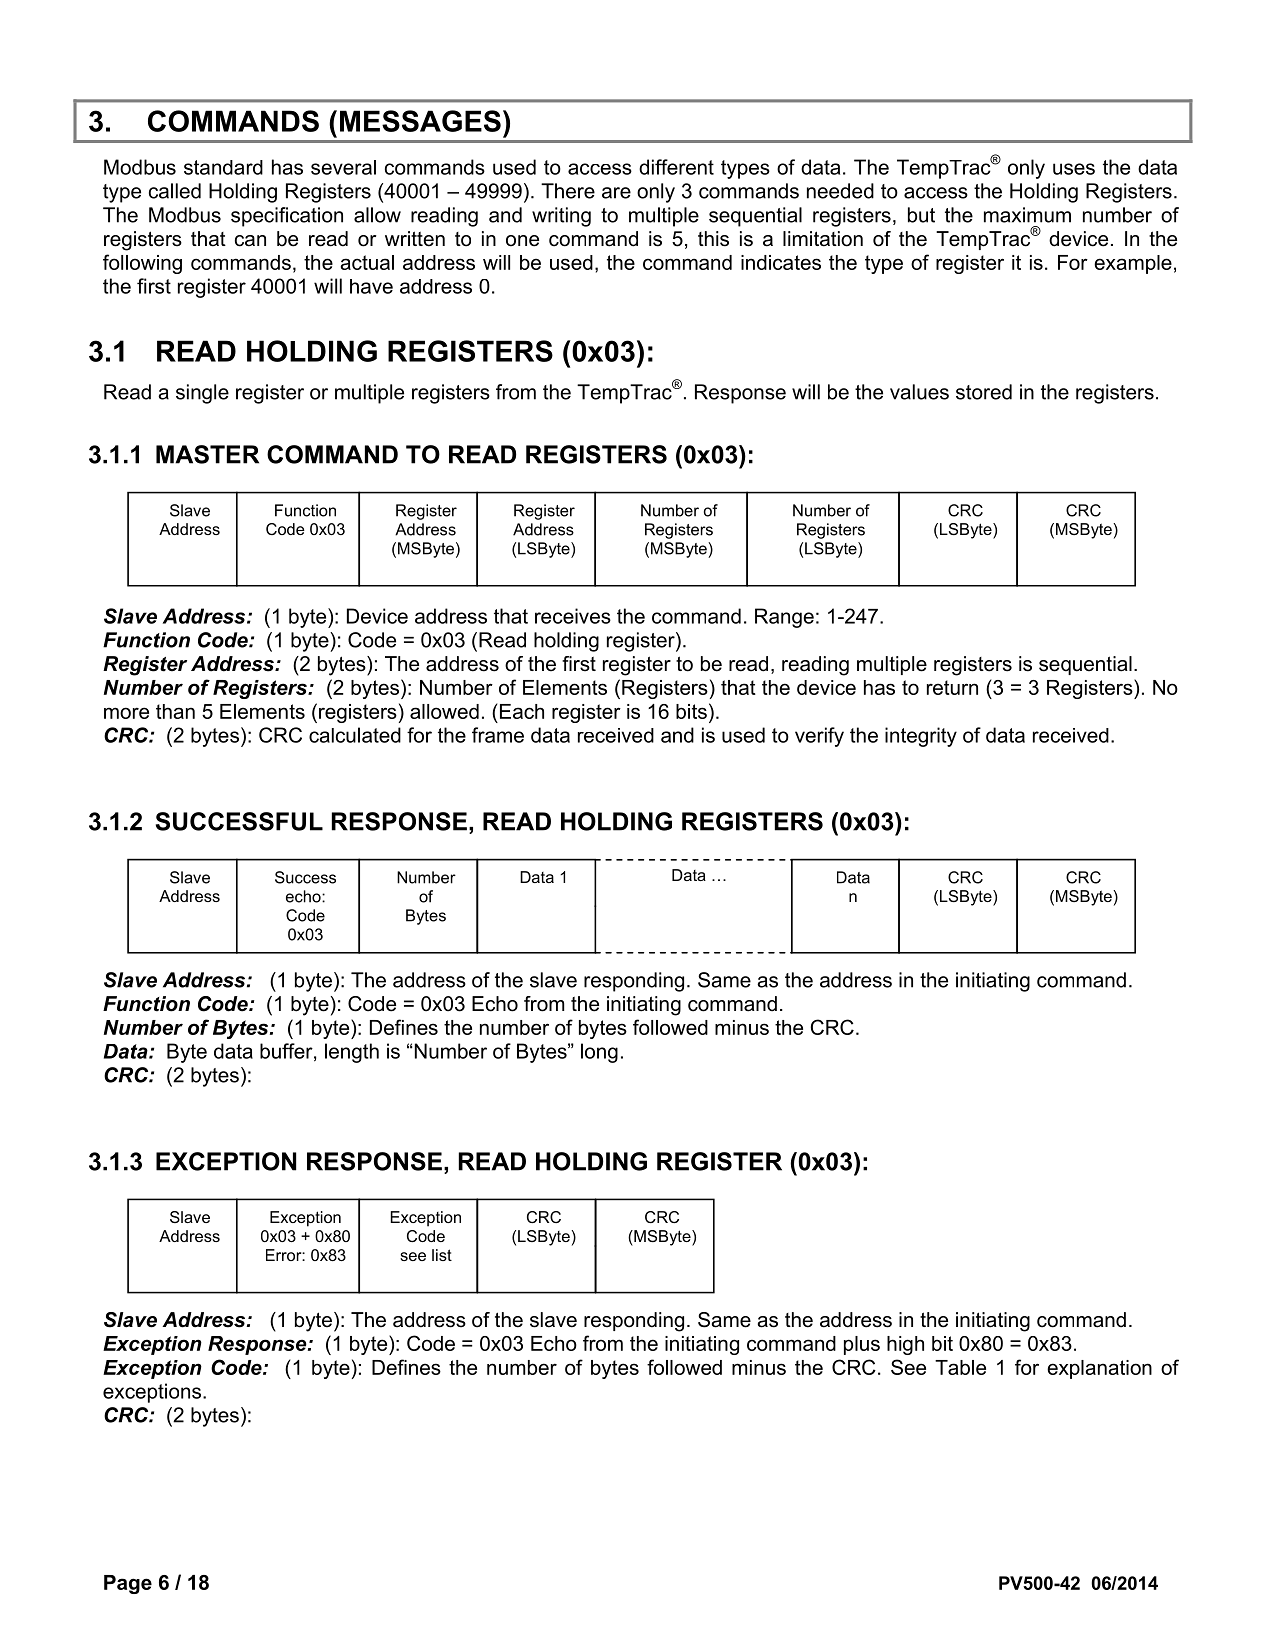 This document has width=1266, height=1639. Describe the element at coordinates (862, 1345) in the document. I see `plus` at that location.
